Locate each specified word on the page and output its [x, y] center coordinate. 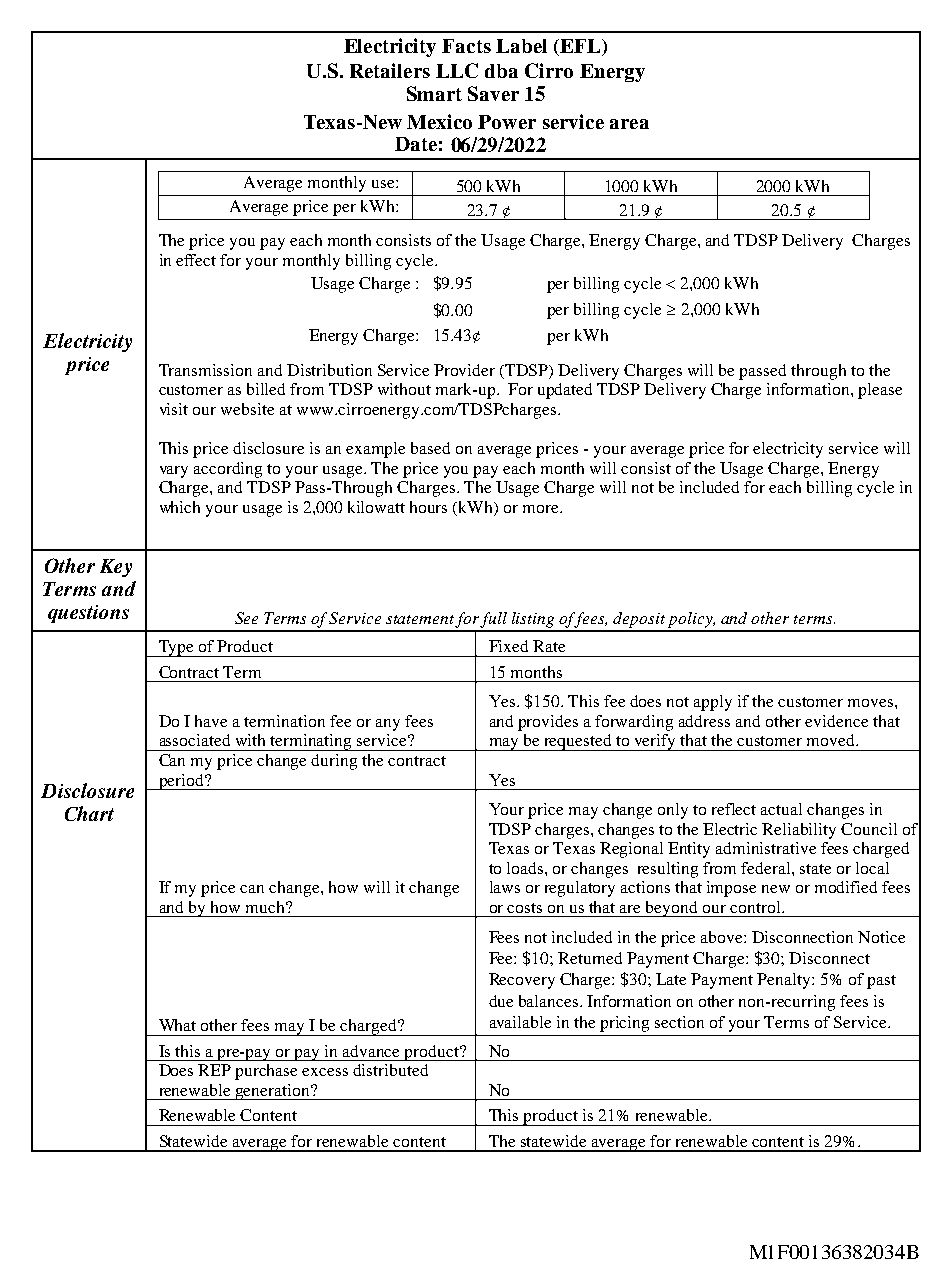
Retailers [390, 70]
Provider [464, 370]
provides [548, 723]
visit [174, 409]
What [177, 1025]
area [629, 124]
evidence [836, 721]
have [211, 721]
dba [501, 71]
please [880, 391]
